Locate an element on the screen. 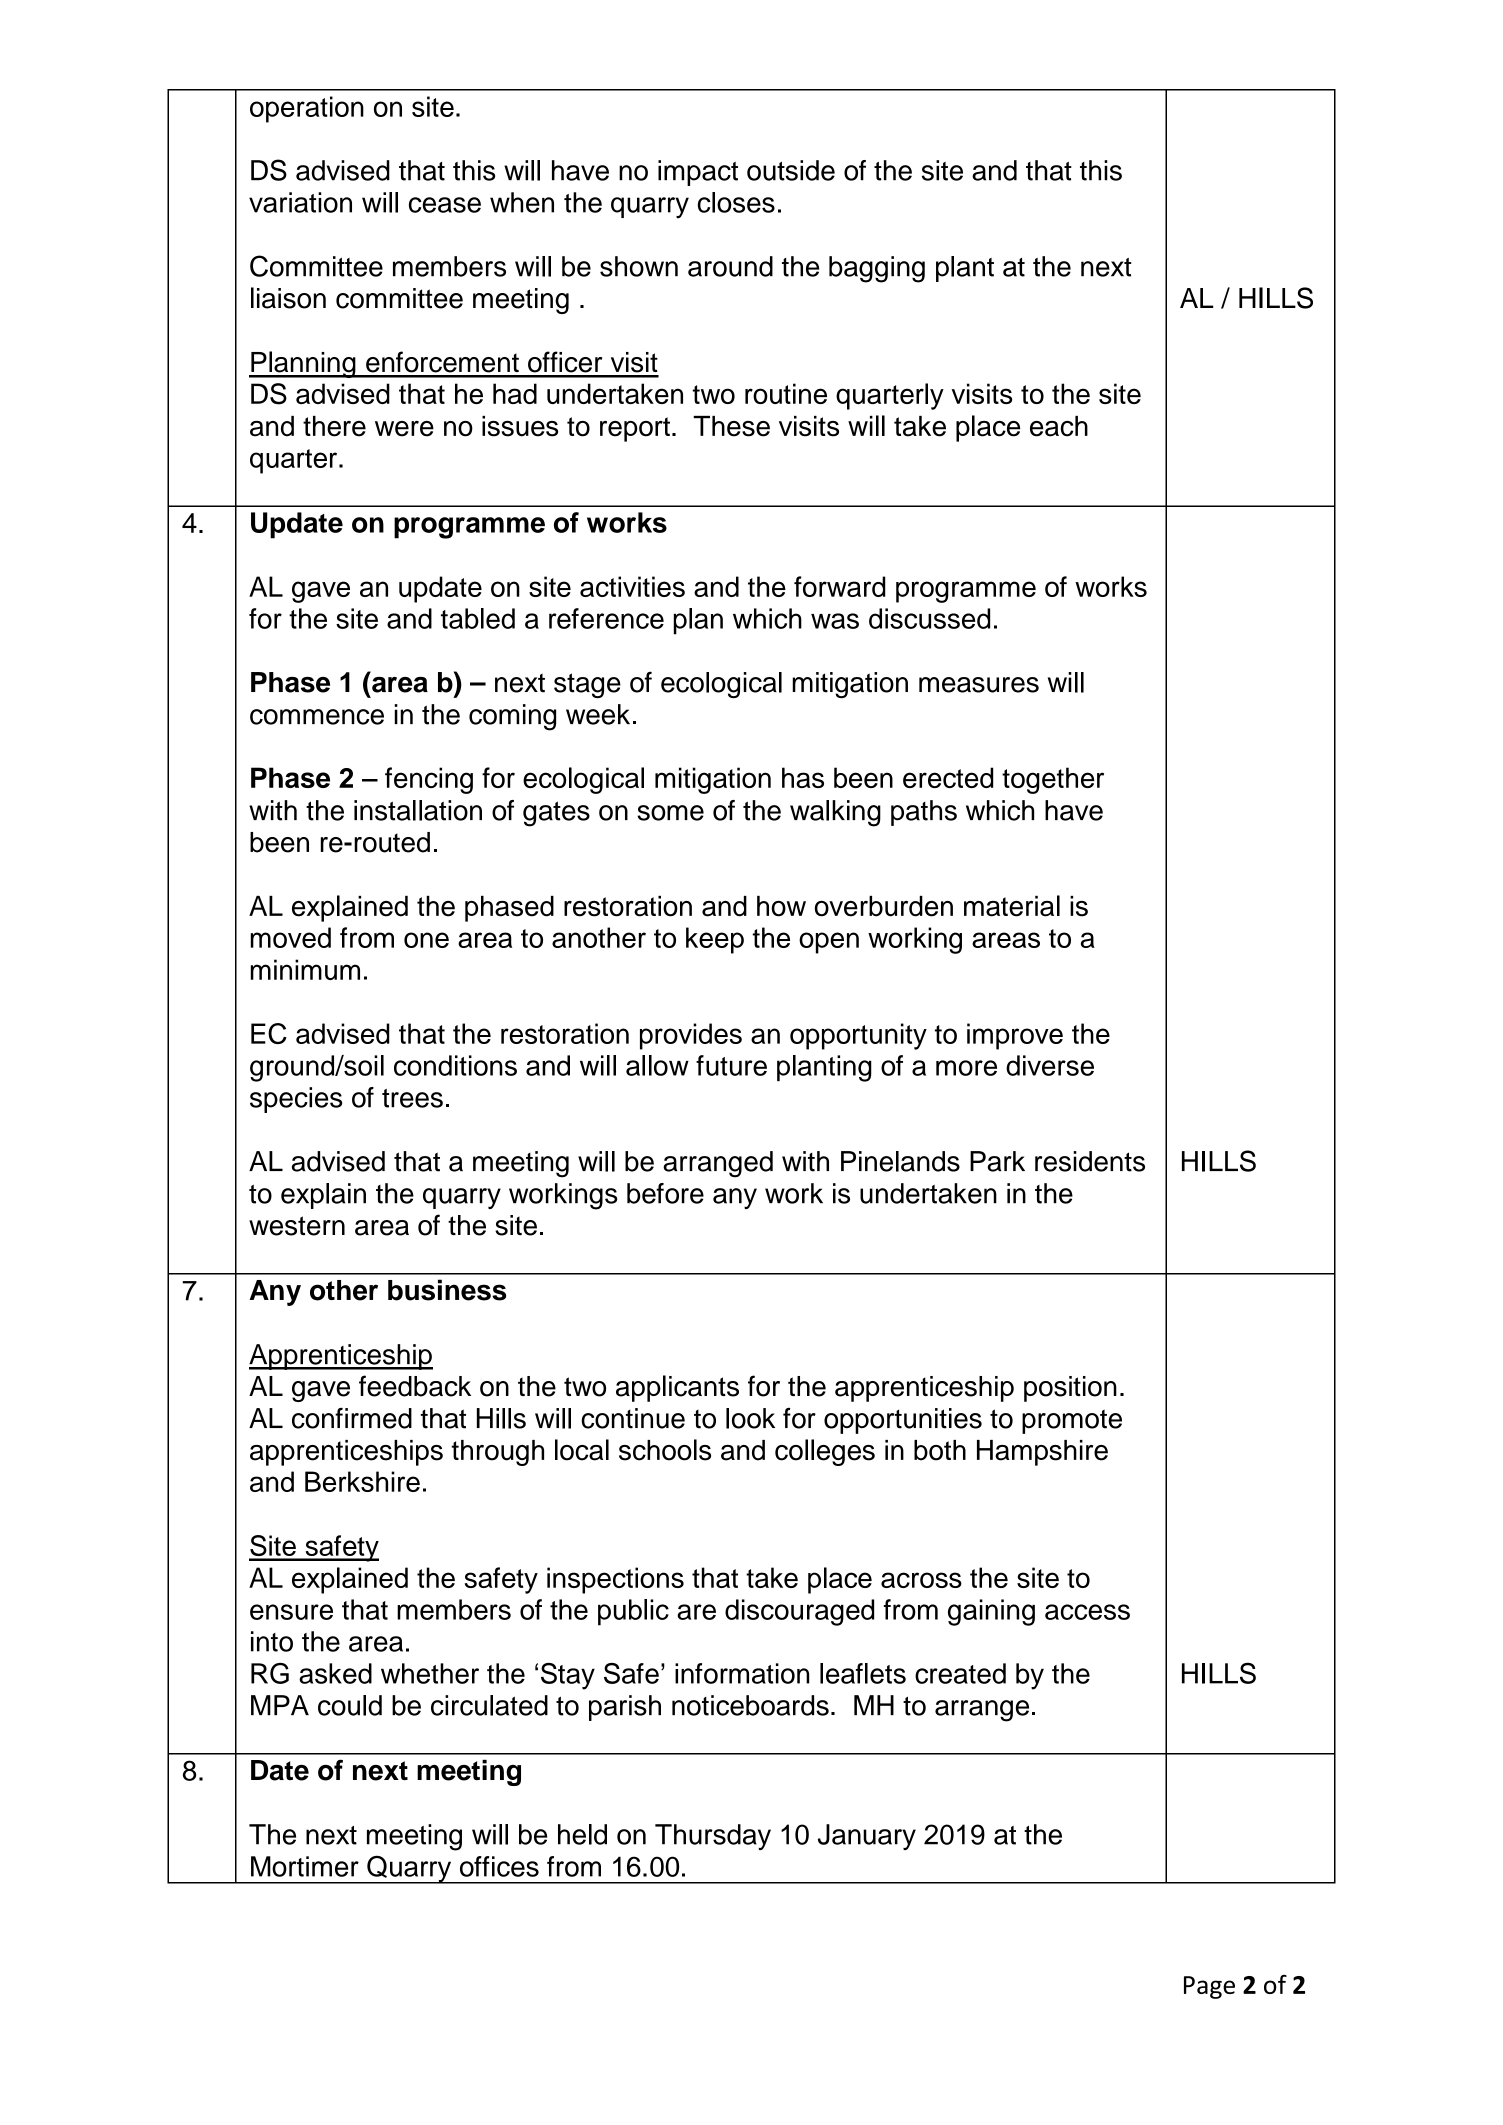  some is located at coordinates (670, 813).
